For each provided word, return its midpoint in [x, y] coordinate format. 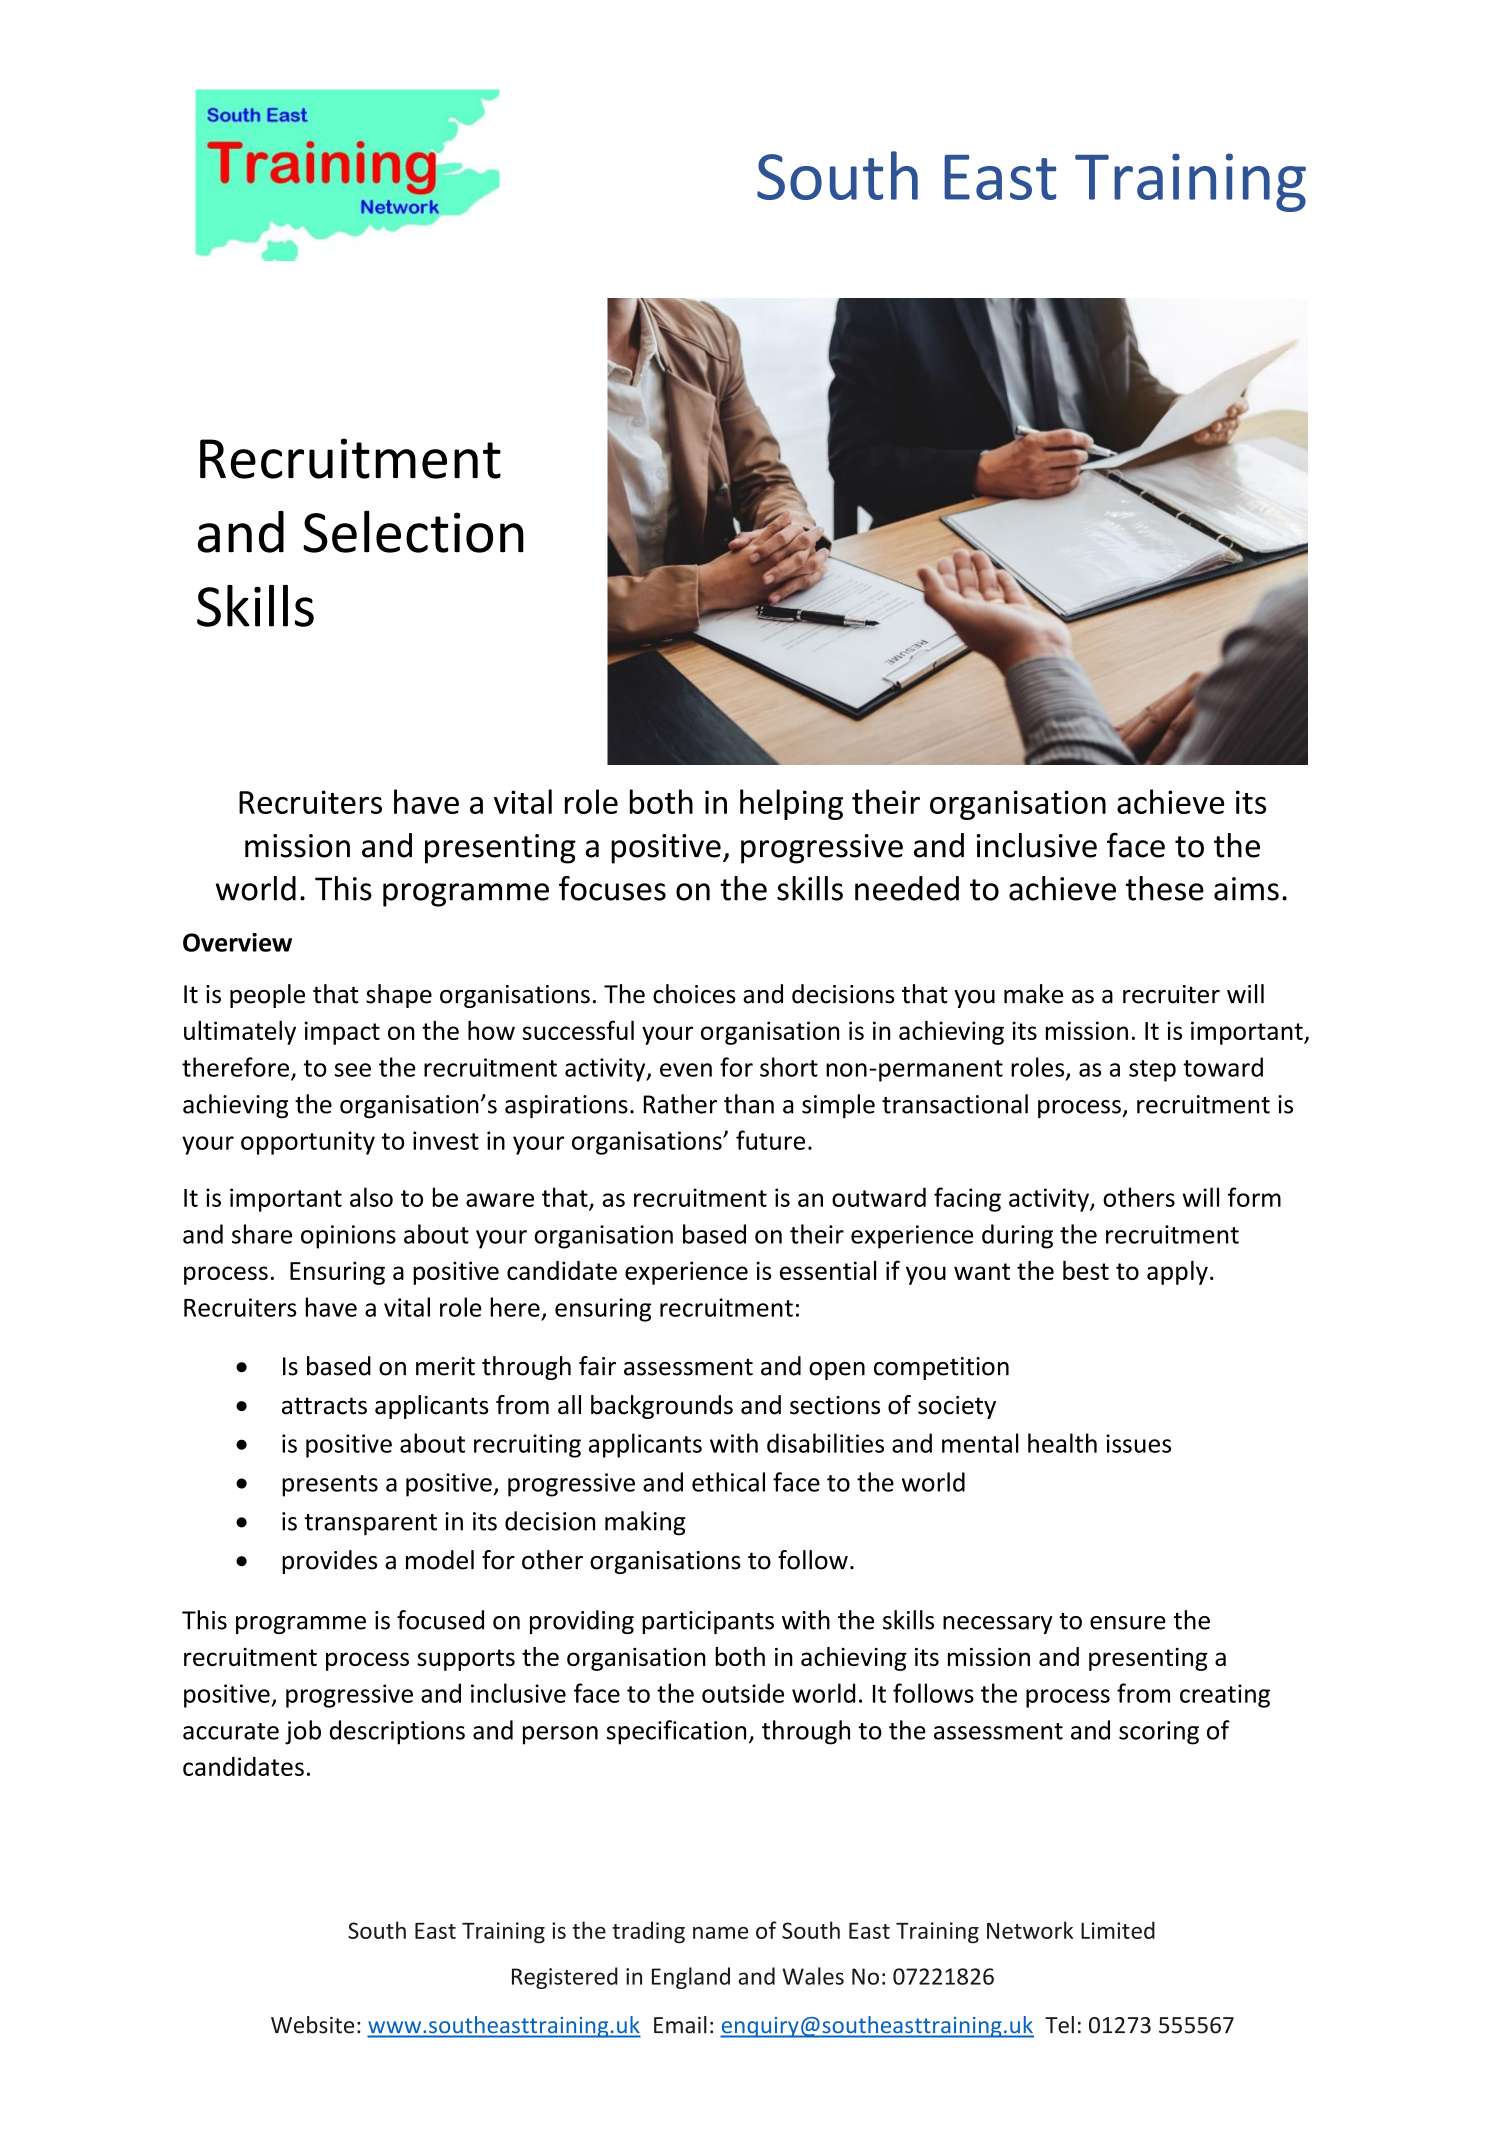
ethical [728, 1482]
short [789, 1067]
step [1152, 1071]
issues [1138, 1443]
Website [312, 2025]
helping [791, 804]
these [1165, 888]
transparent [370, 1525]
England [691, 1978]
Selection [413, 531]
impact [342, 1033]
